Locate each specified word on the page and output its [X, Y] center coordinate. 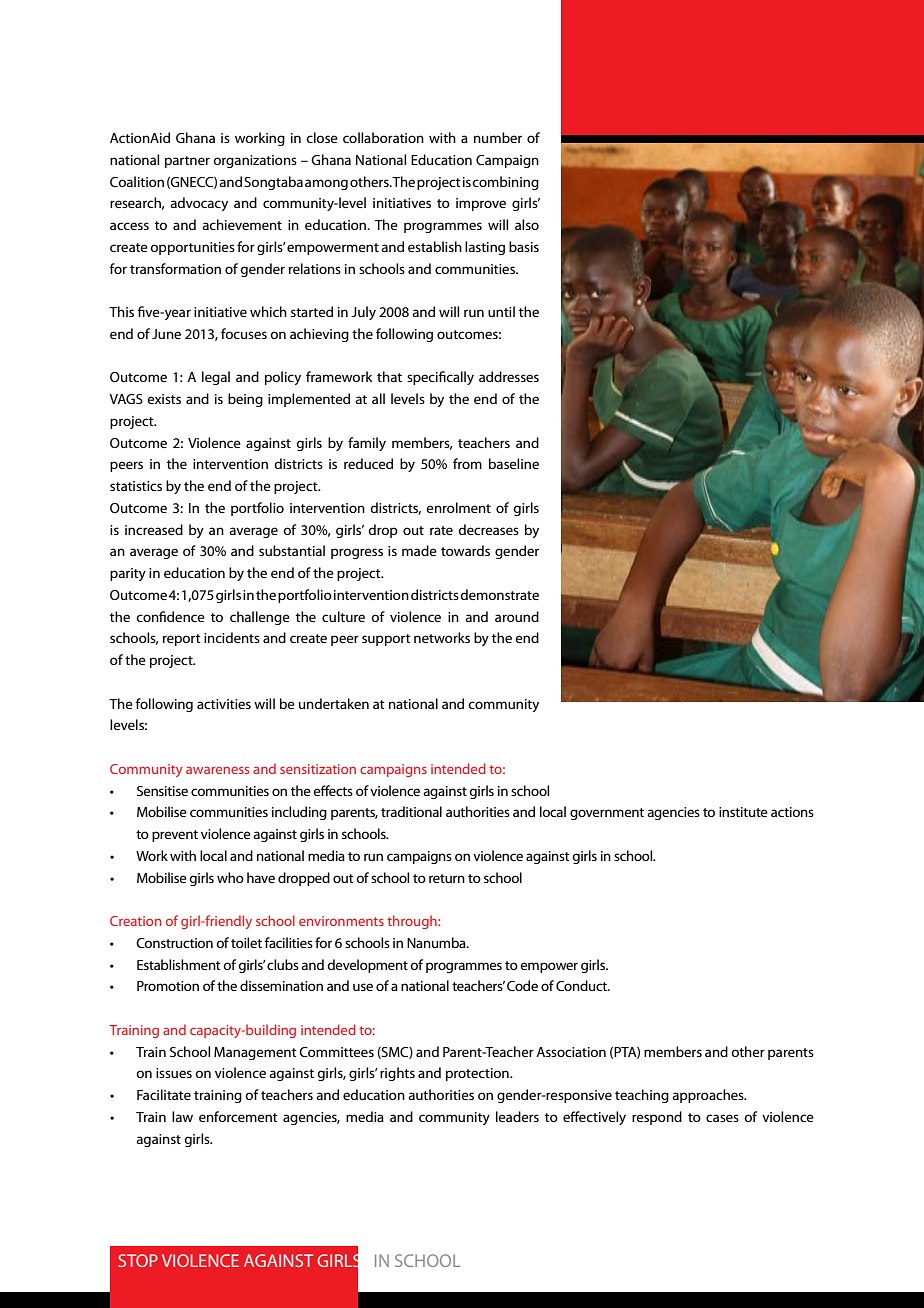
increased [154, 529]
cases [722, 1118]
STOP [138, 1260]
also [527, 224]
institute [743, 812]
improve [481, 204]
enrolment [458, 507]
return [447, 878]
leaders [517, 1116]
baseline [514, 463]
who [230, 877]
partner [187, 162]
